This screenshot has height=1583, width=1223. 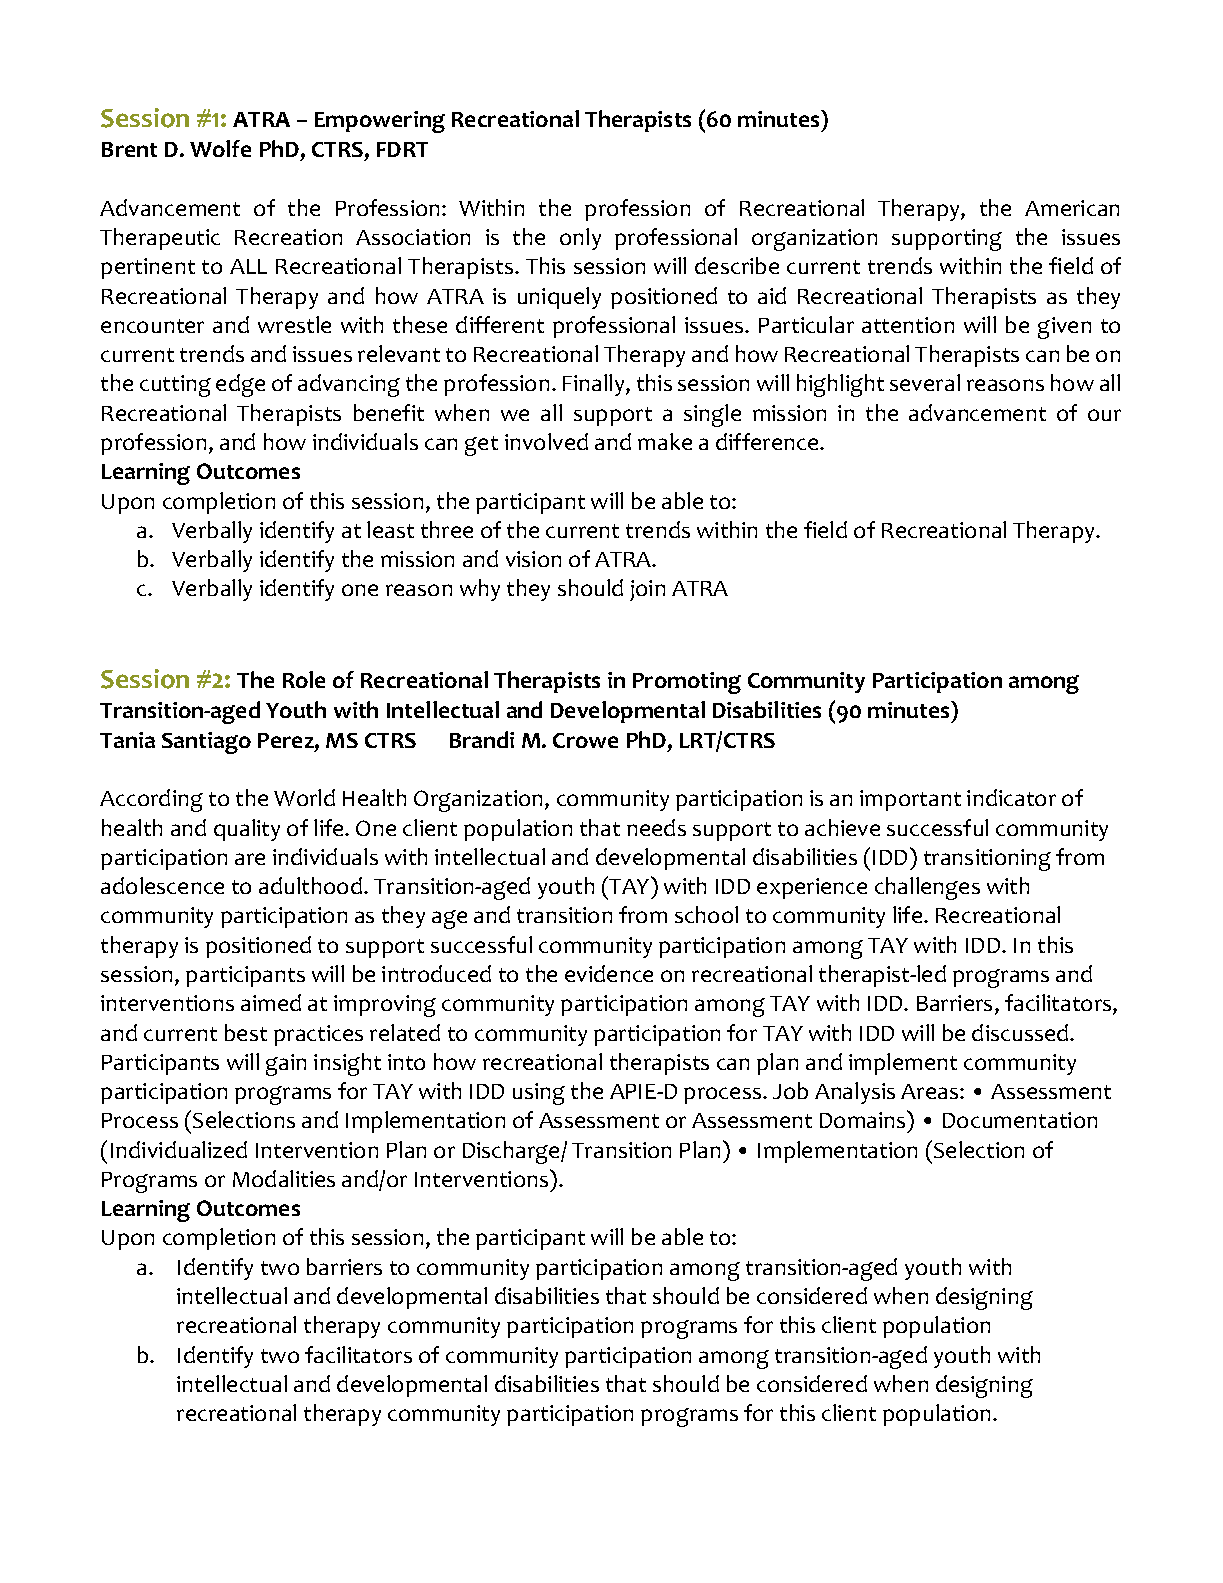 What do you see at coordinates (247, 830) in the screenshot?
I see `quality` at bounding box center [247, 830].
